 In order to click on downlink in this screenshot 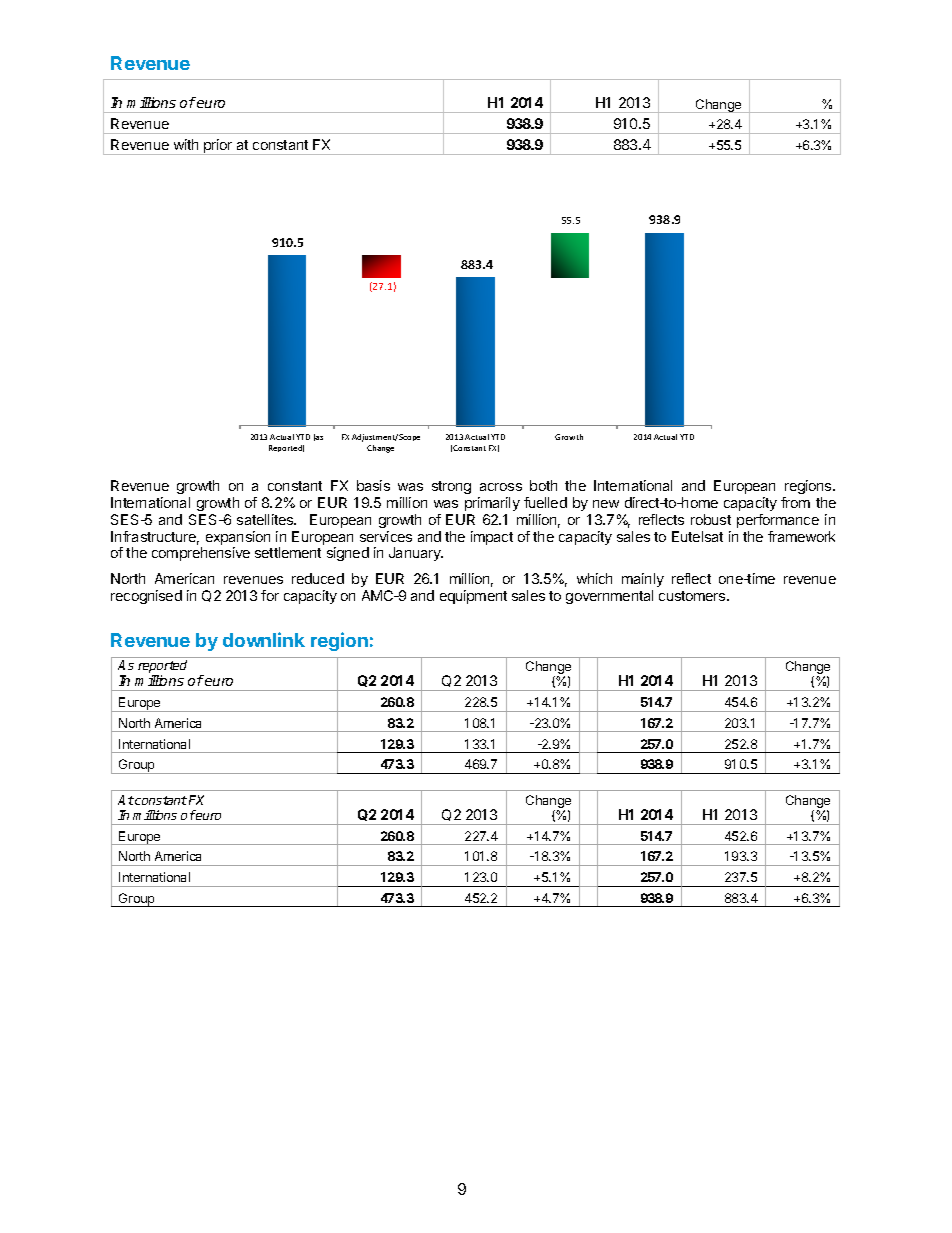, I will do `click(264, 639)`.
